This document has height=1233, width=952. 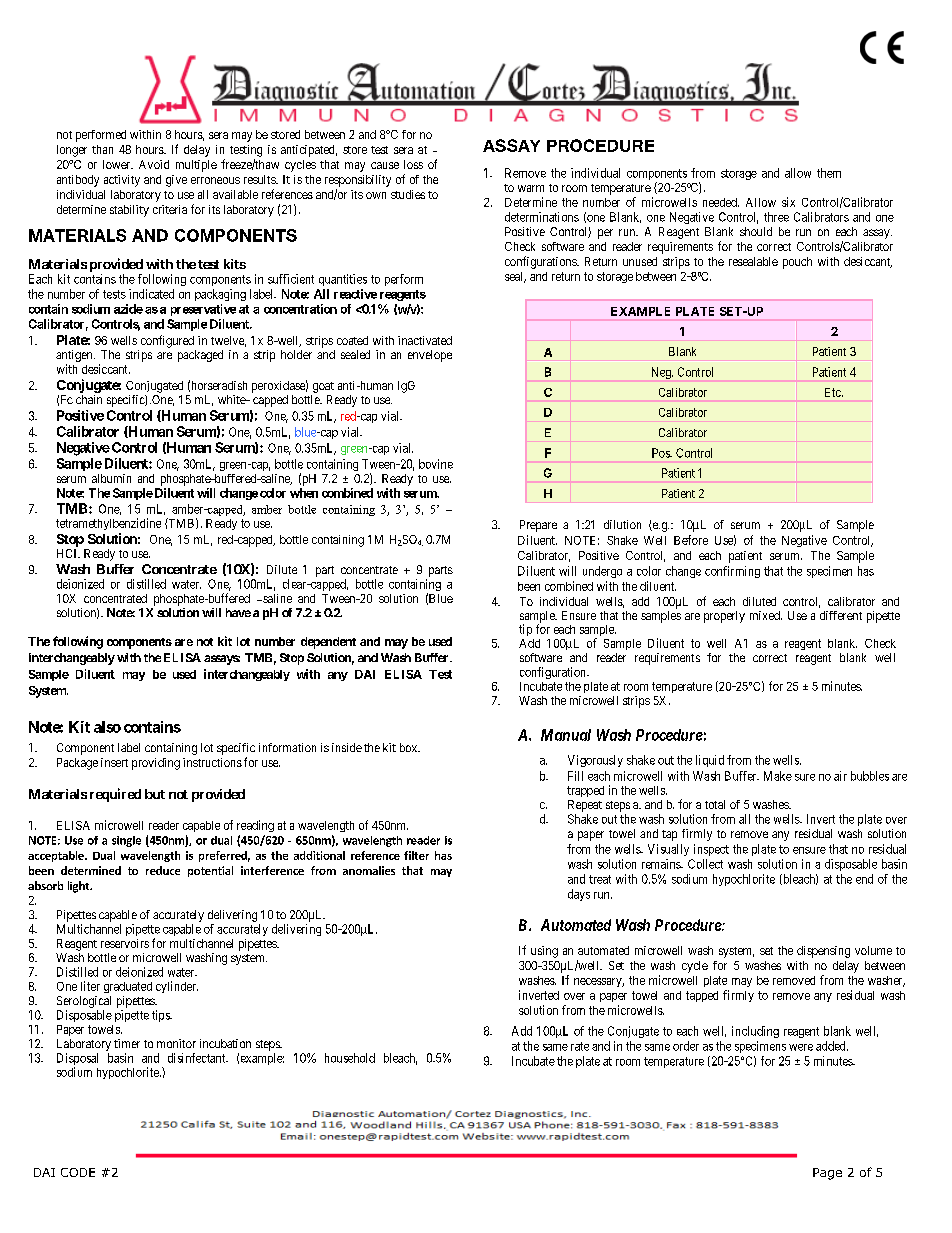 I want to click on six, so click(x=788, y=202).
